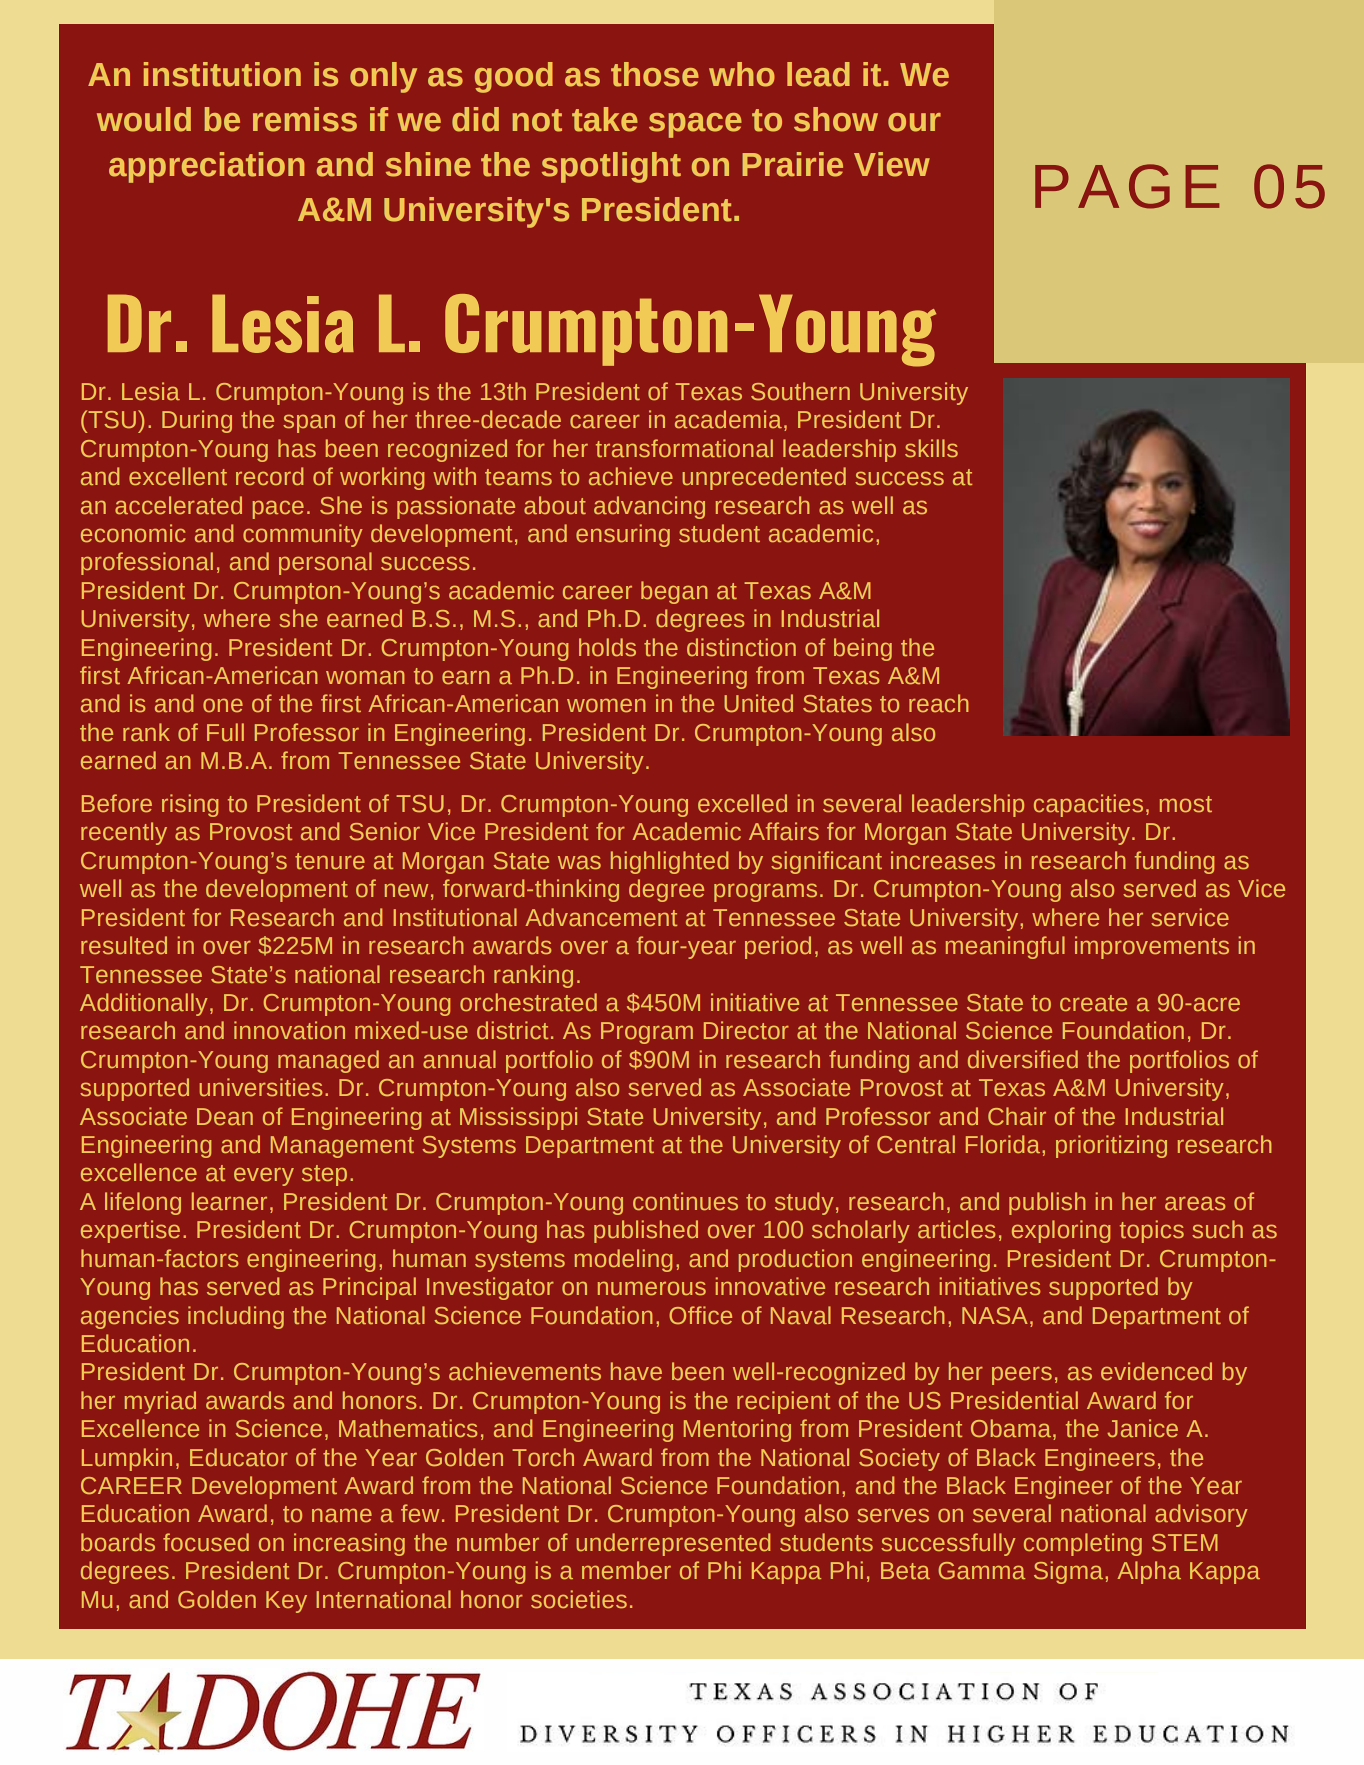 Image resolution: width=1364 pixels, height=1765 pixels. What do you see at coordinates (1023, 1059) in the screenshot?
I see `diversified` at bounding box center [1023, 1059].
